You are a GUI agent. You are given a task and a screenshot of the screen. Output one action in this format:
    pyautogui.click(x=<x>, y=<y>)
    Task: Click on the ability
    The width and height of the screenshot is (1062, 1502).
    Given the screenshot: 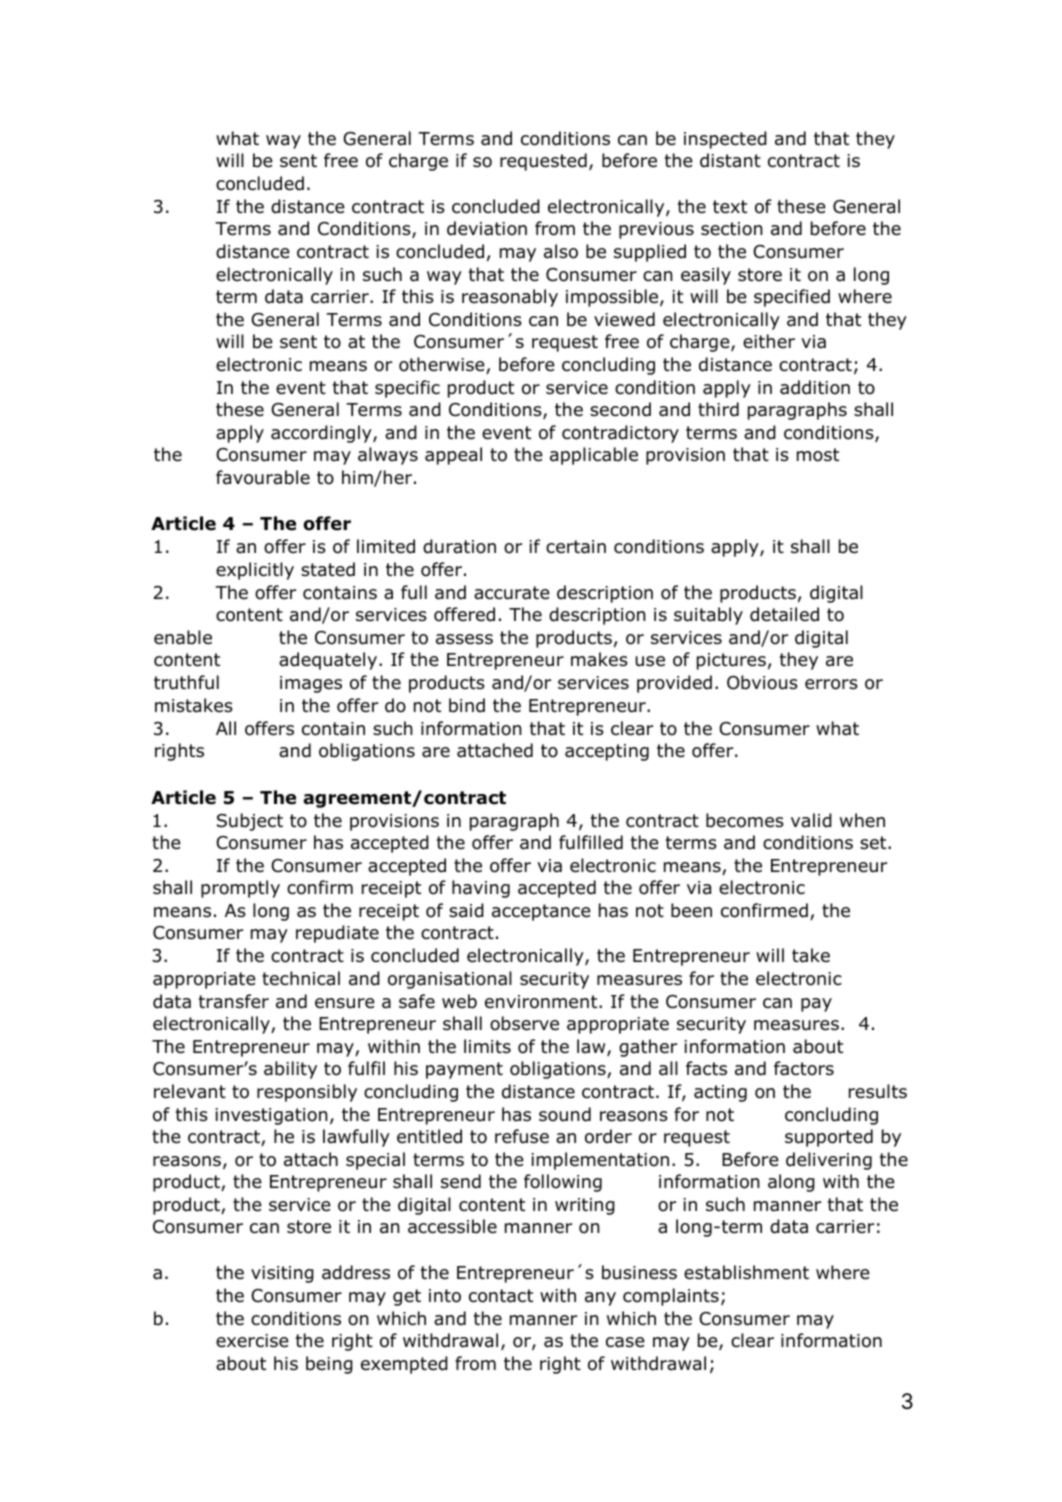 What is the action you would take?
    pyautogui.click(x=290, y=1070)
